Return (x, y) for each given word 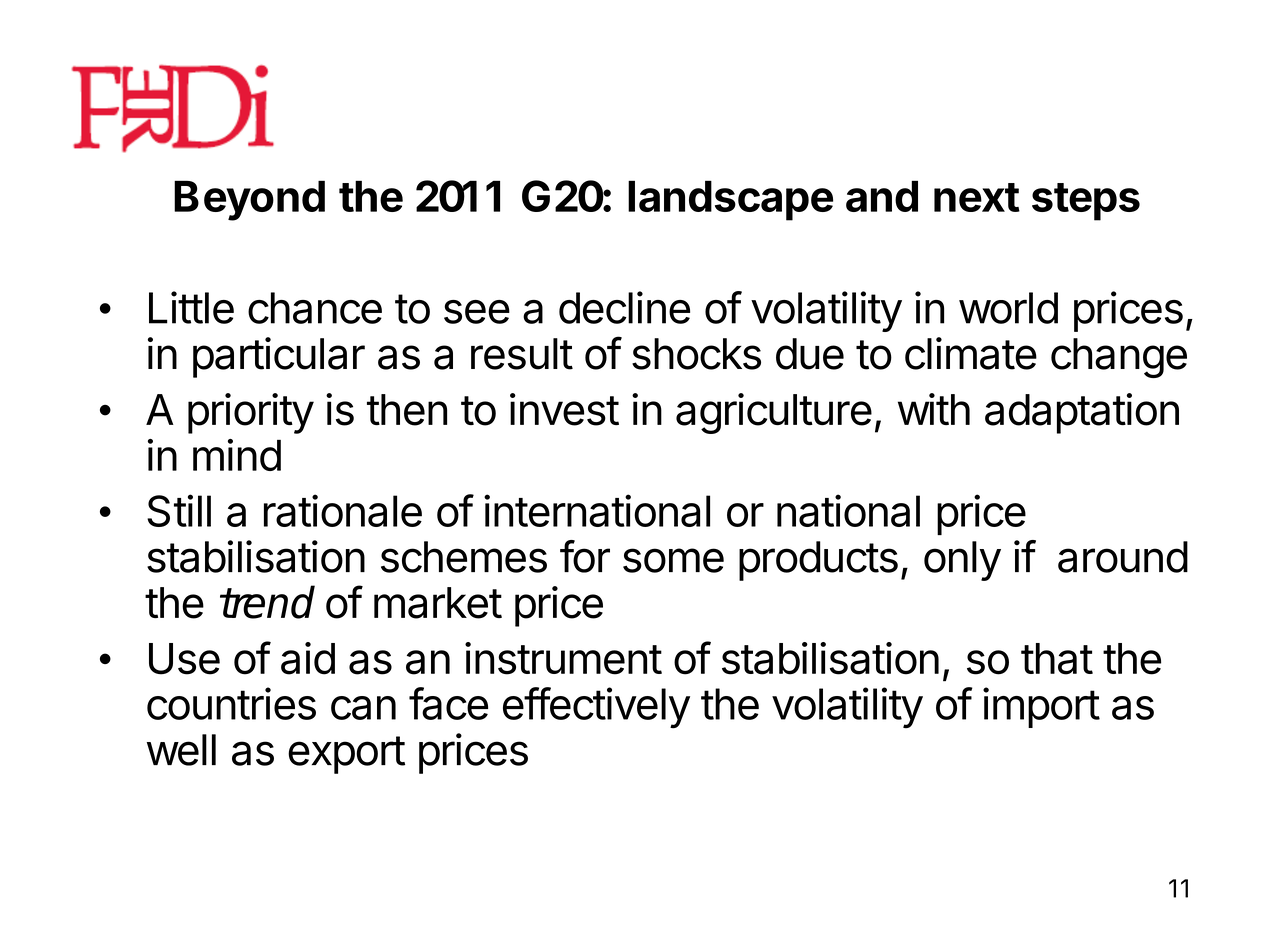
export (346, 755)
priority (251, 413)
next (977, 197)
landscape (730, 200)
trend (267, 602)
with (934, 409)
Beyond (249, 200)
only (962, 561)
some (673, 560)
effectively (596, 708)
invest (564, 409)
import (1041, 707)
